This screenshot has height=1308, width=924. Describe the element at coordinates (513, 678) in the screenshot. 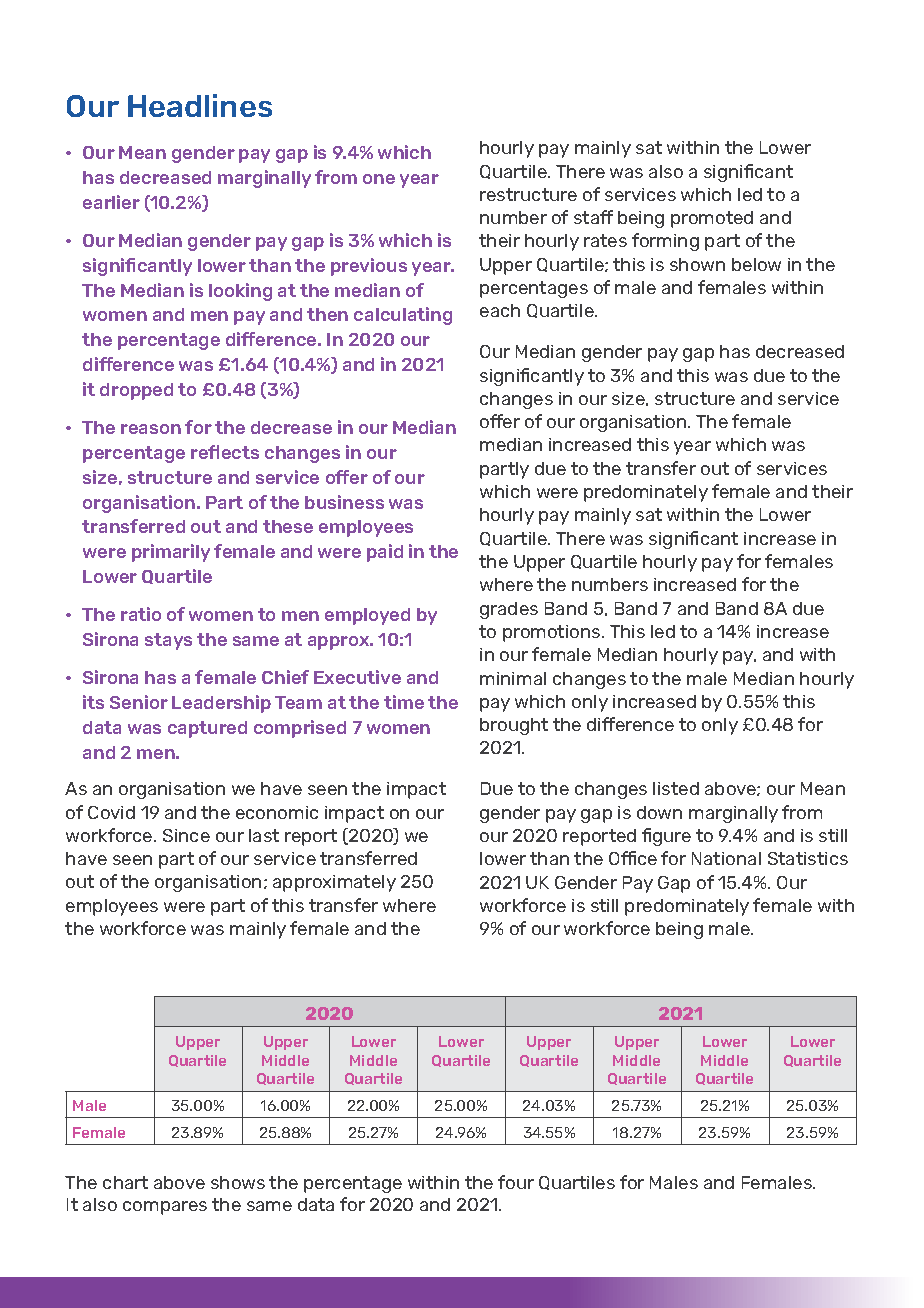

I see `minimal` at that location.
